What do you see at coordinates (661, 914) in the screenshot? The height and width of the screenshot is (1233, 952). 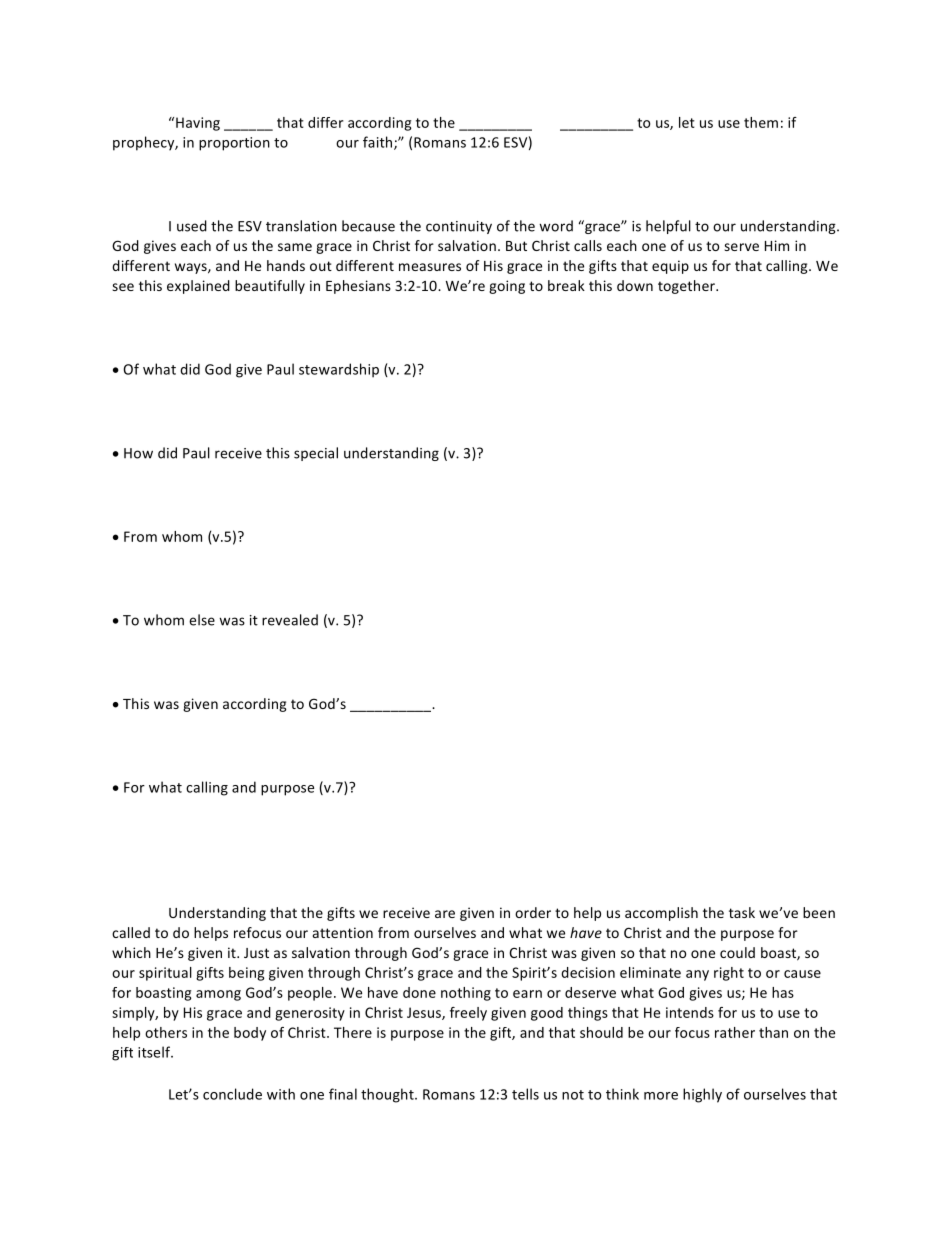 I see `accomplish` at bounding box center [661, 914].
